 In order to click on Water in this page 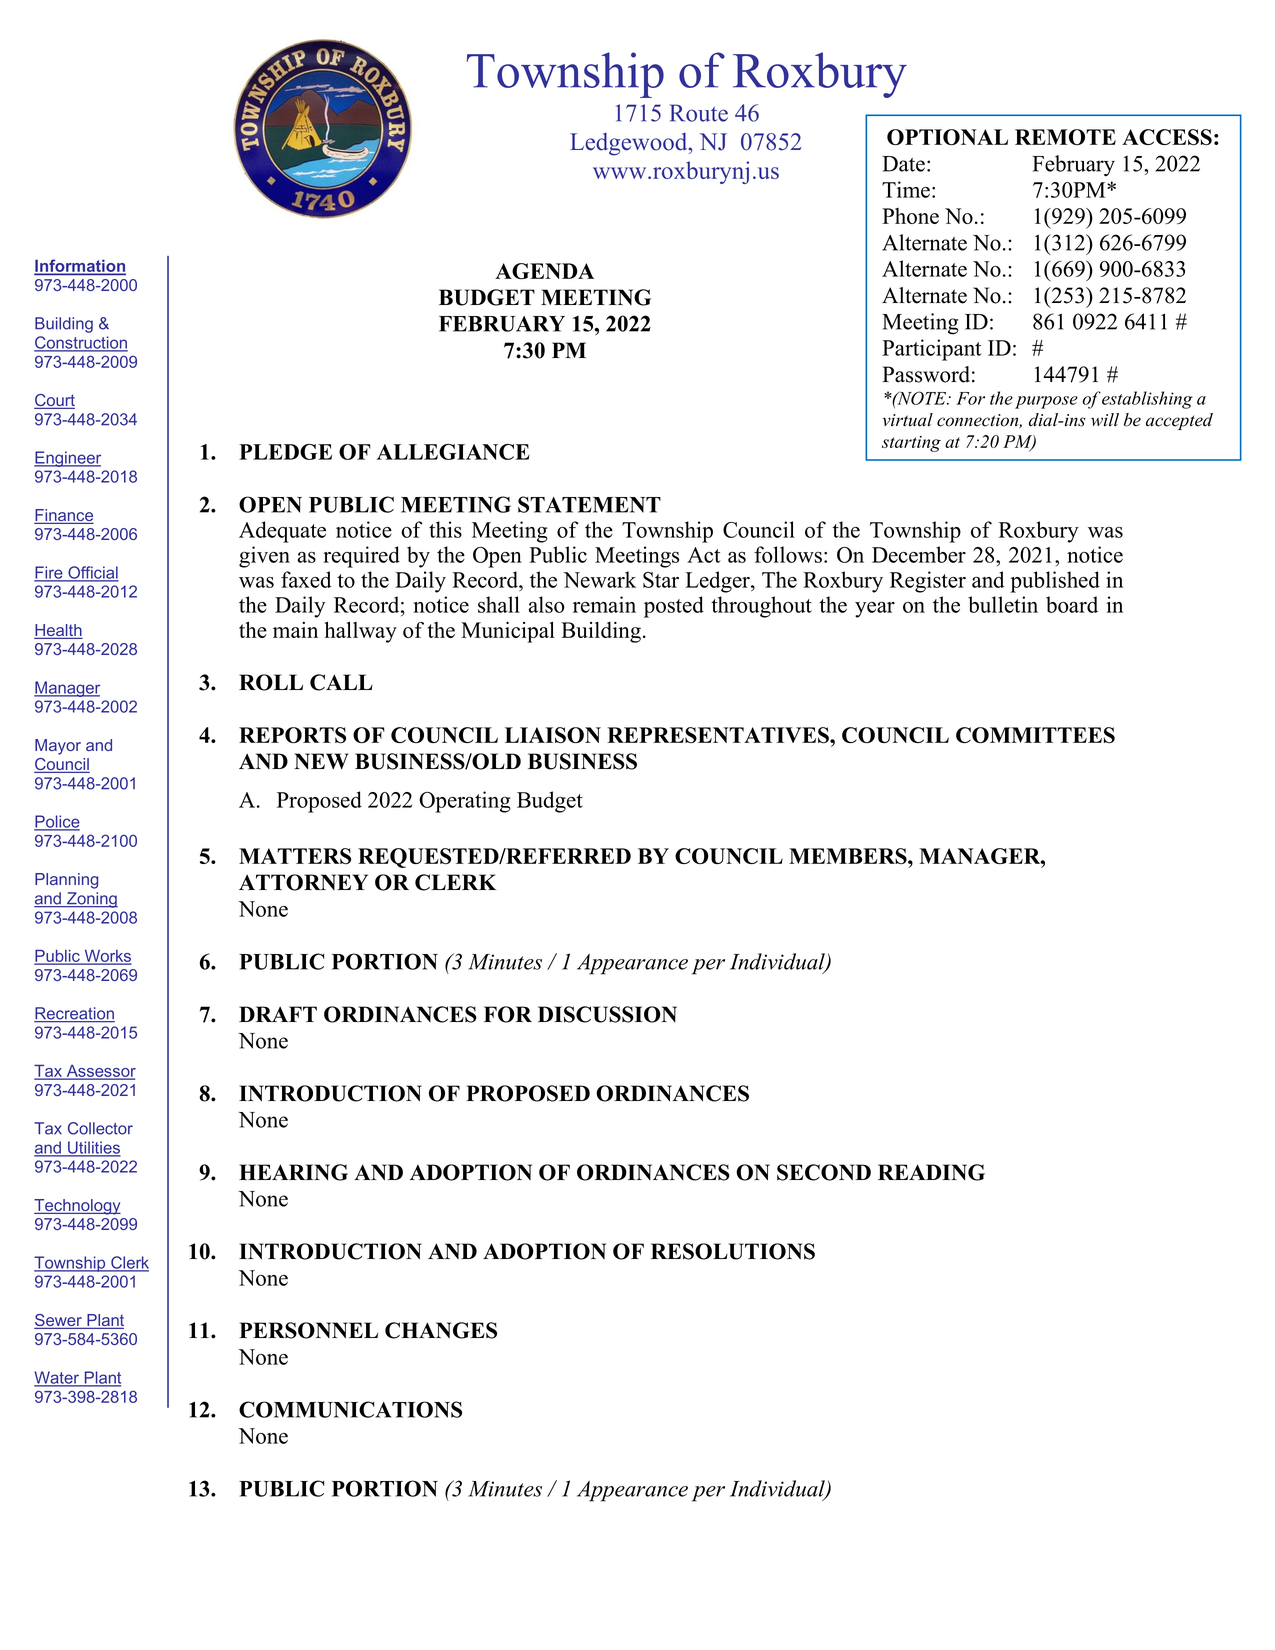, I will do `click(58, 1378)`.
